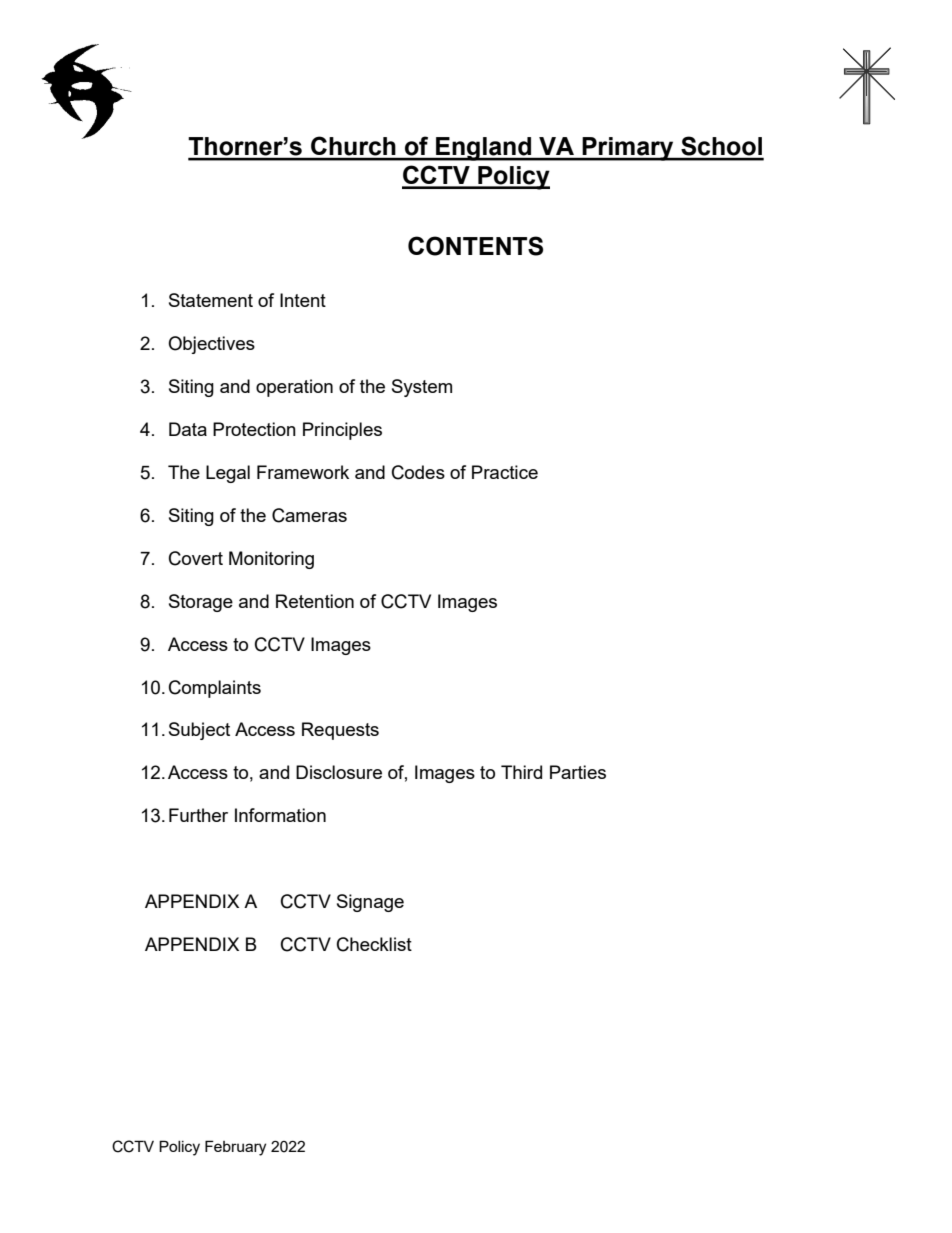 The height and width of the screenshot is (1233, 952). What do you see at coordinates (578, 772) in the screenshot?
I see `Parties` at bounding box center [578, 772].
